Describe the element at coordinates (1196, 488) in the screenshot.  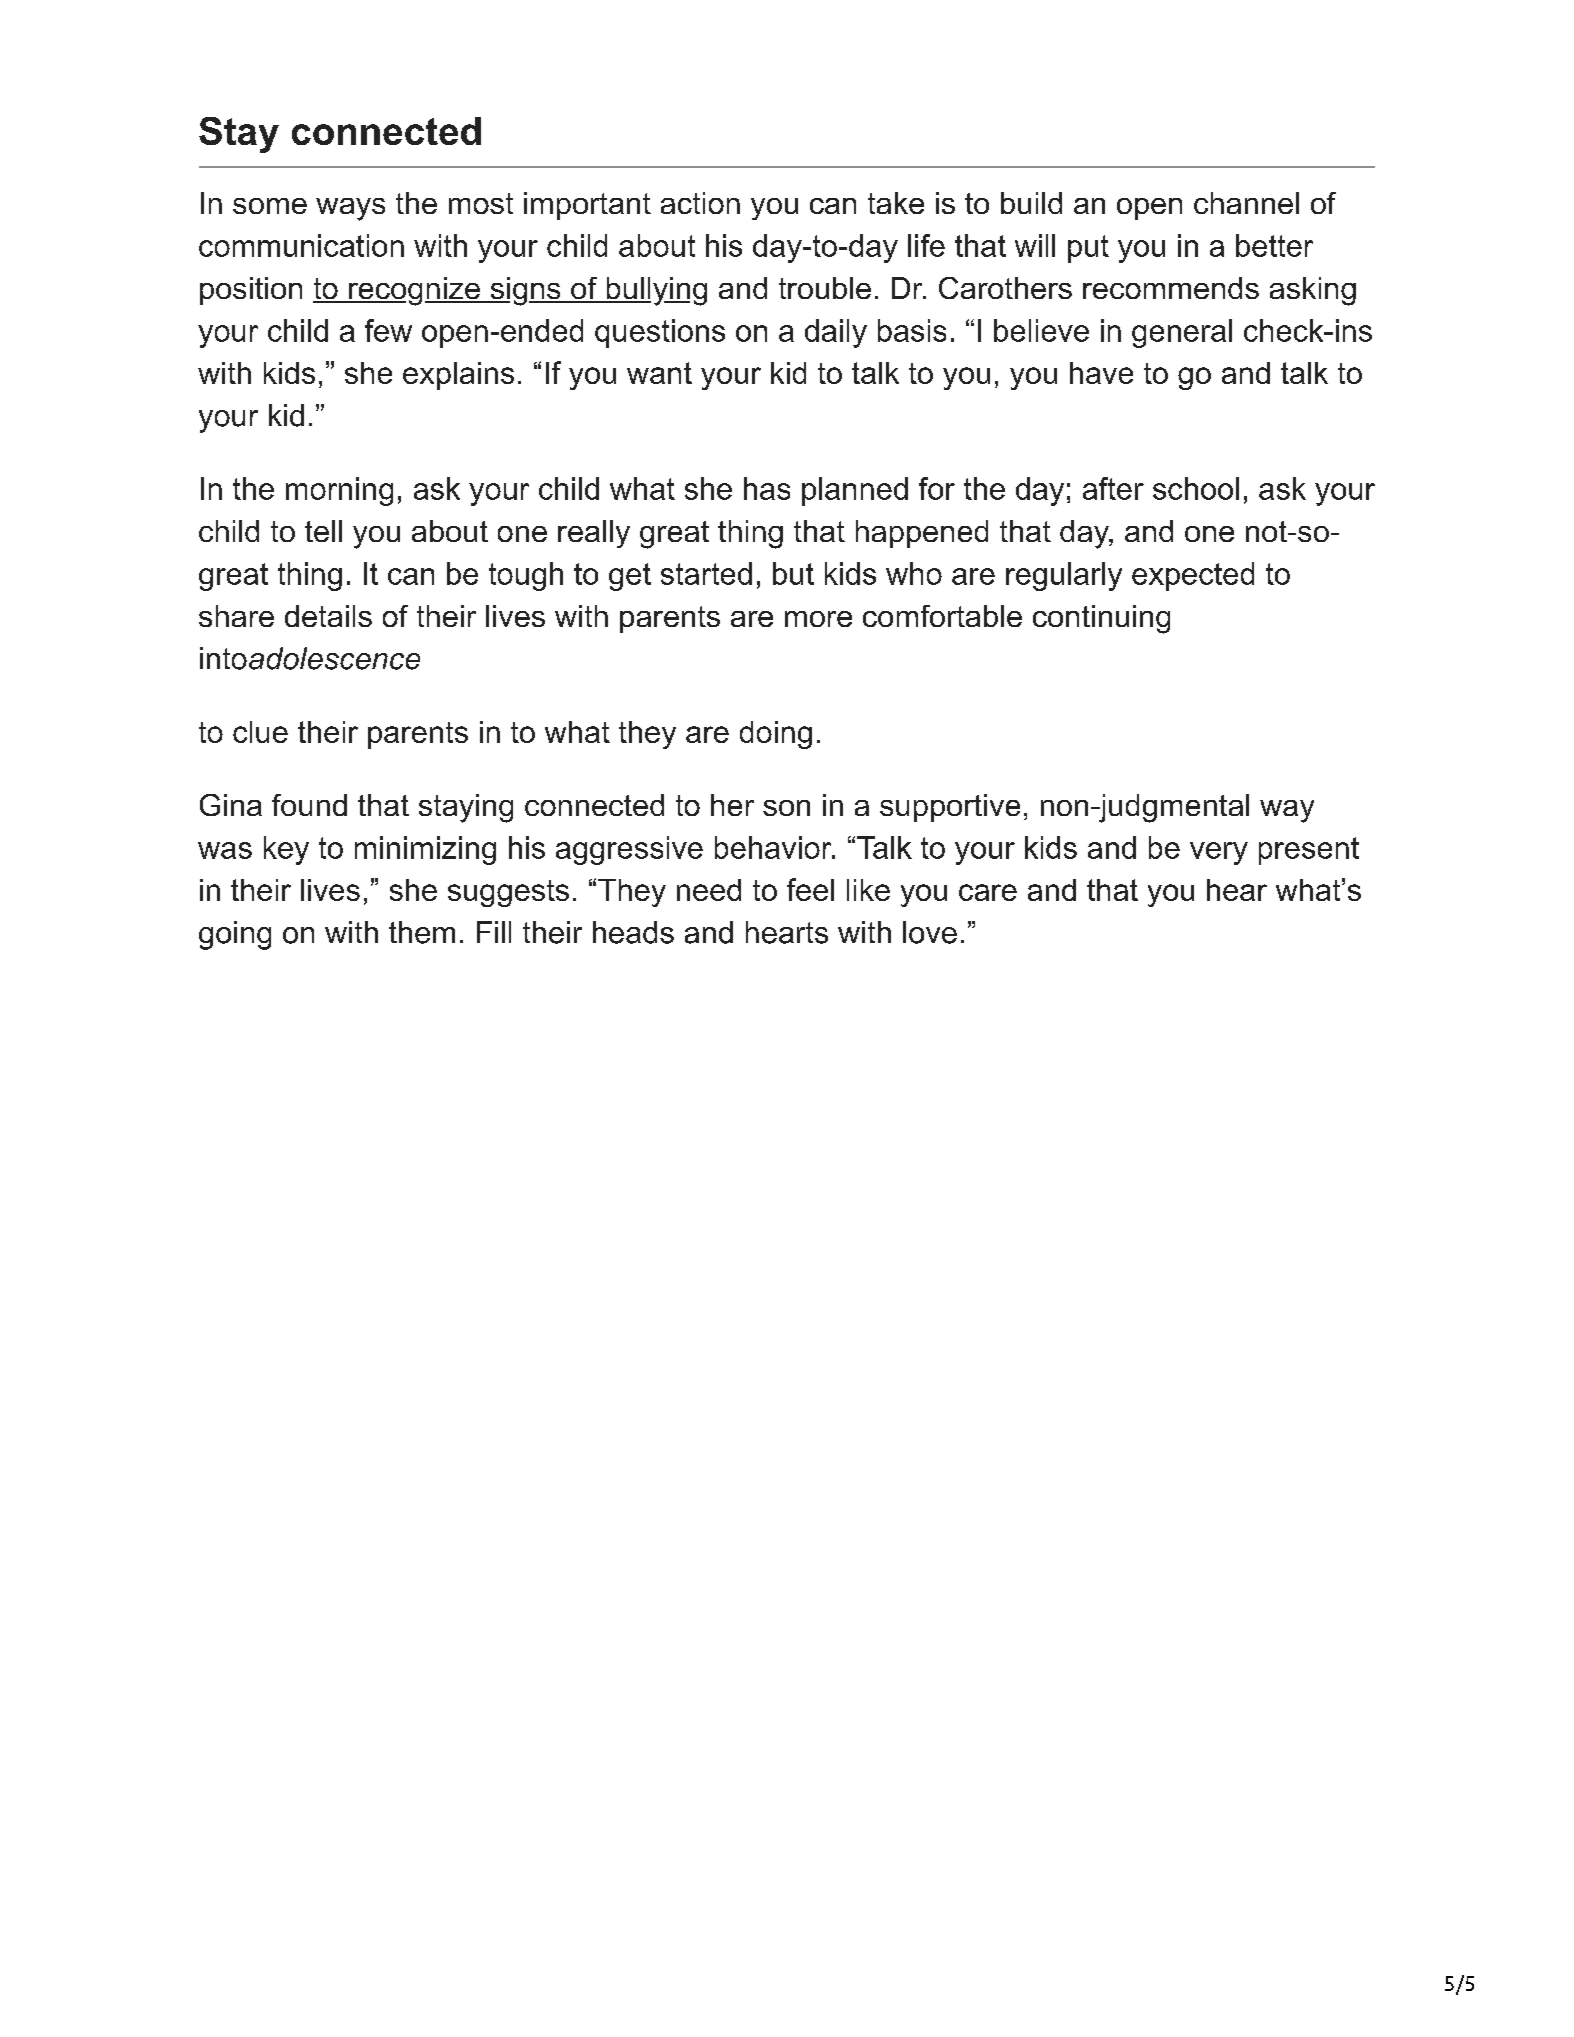
I see `school` at that location.
